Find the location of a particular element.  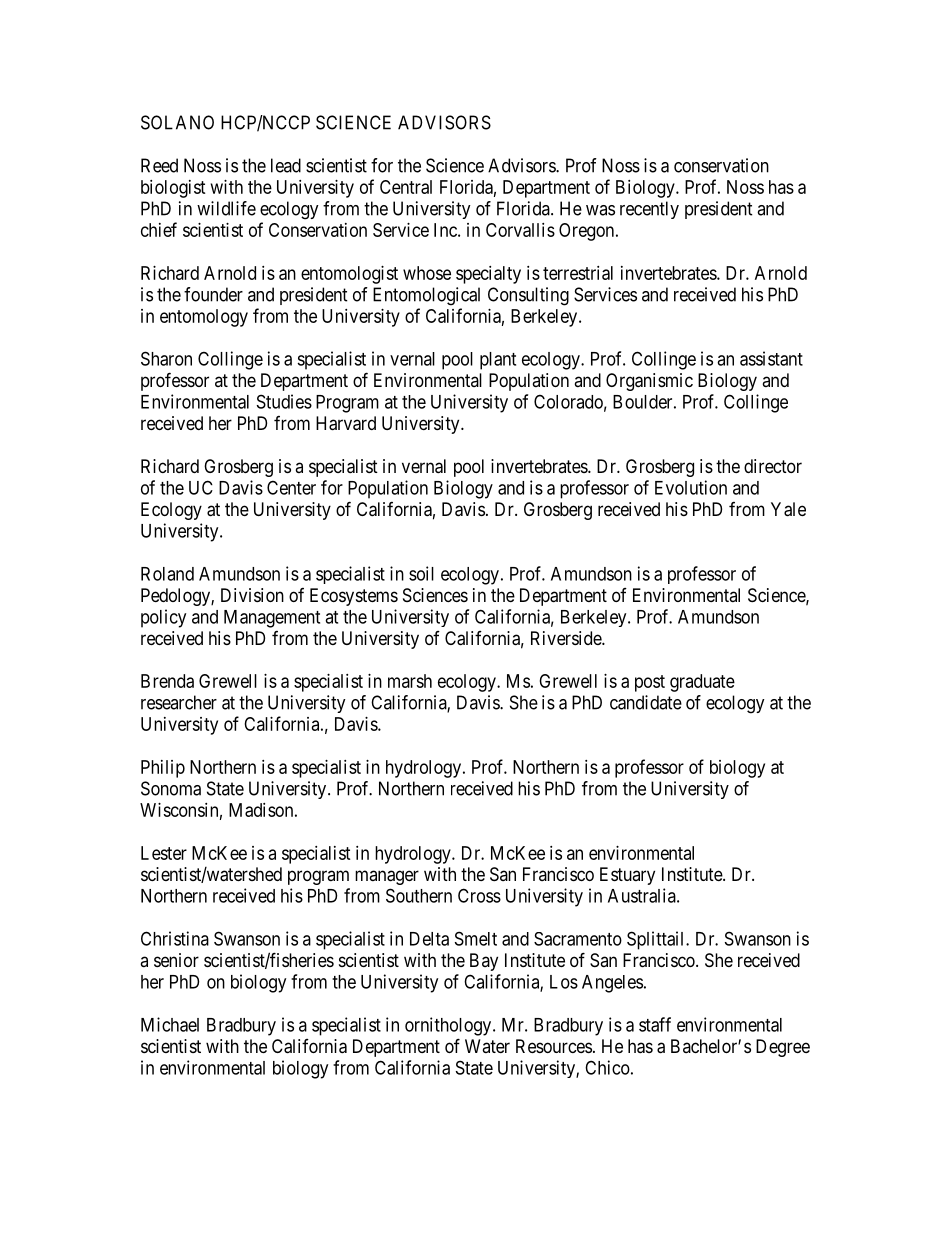

ornithology is located at coordinates (449, 1026).
